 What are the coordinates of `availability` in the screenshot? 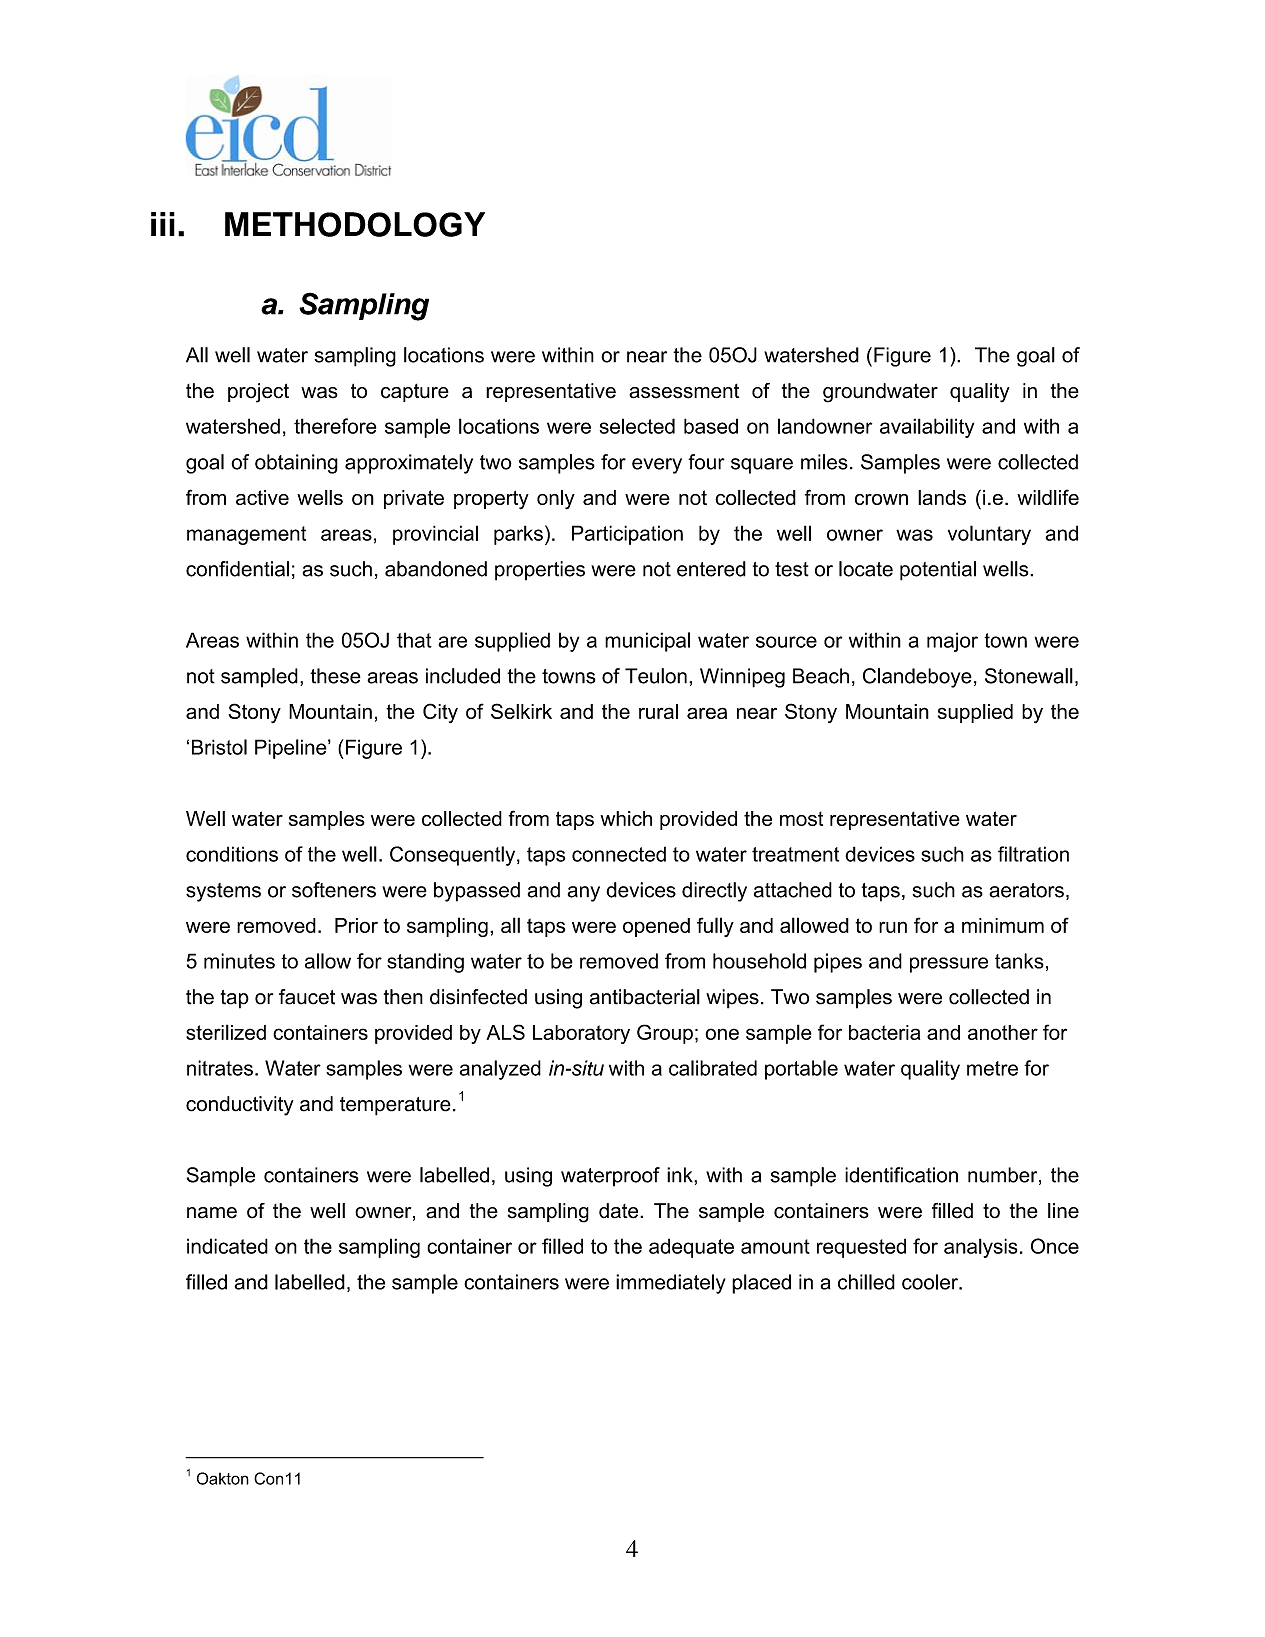 It's located at (927, 428).
